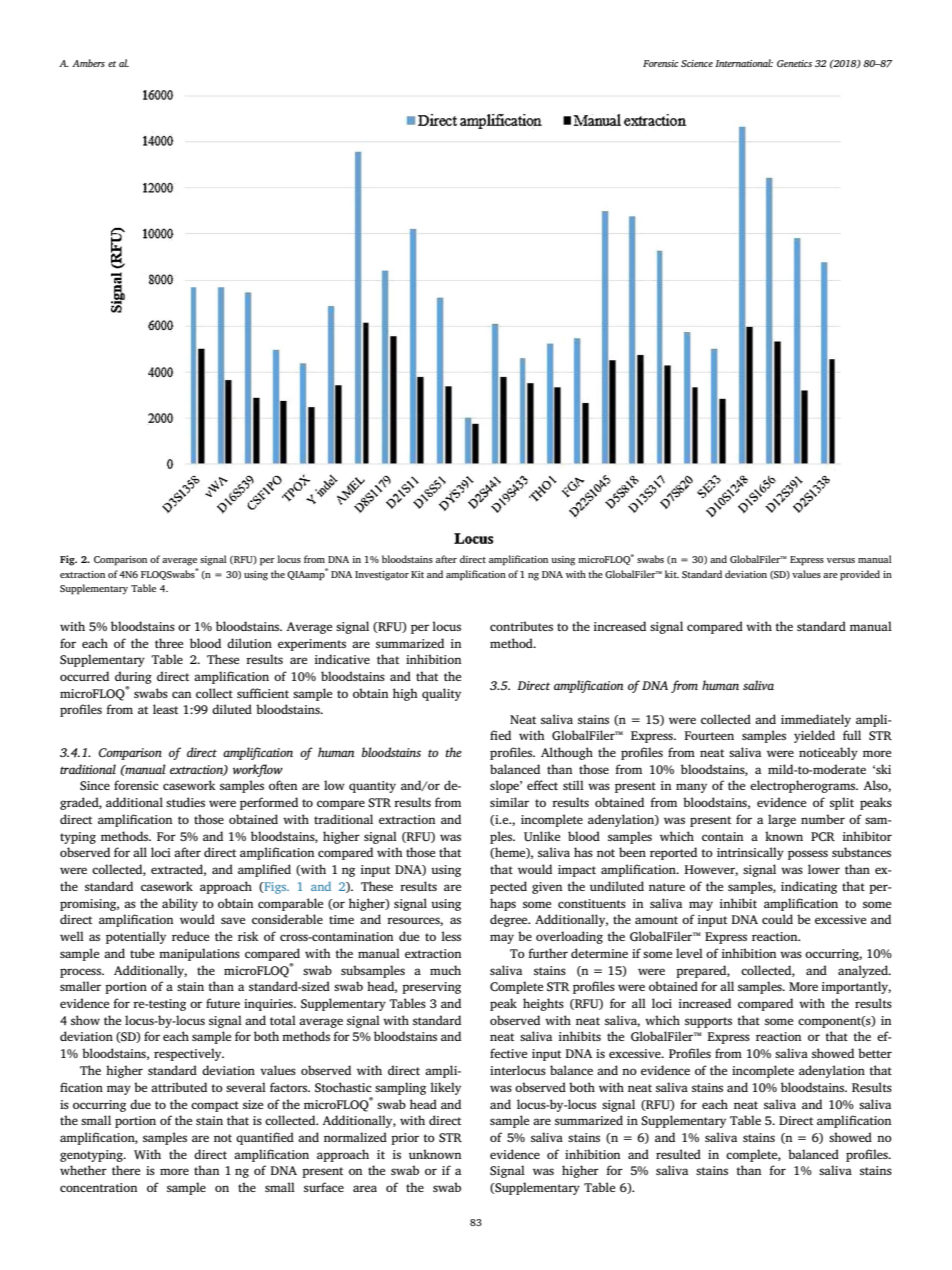  What do you see at coordinates (678, 1154) in the screenshot?
I see `resulted` at bounding box center [678, 1154].
